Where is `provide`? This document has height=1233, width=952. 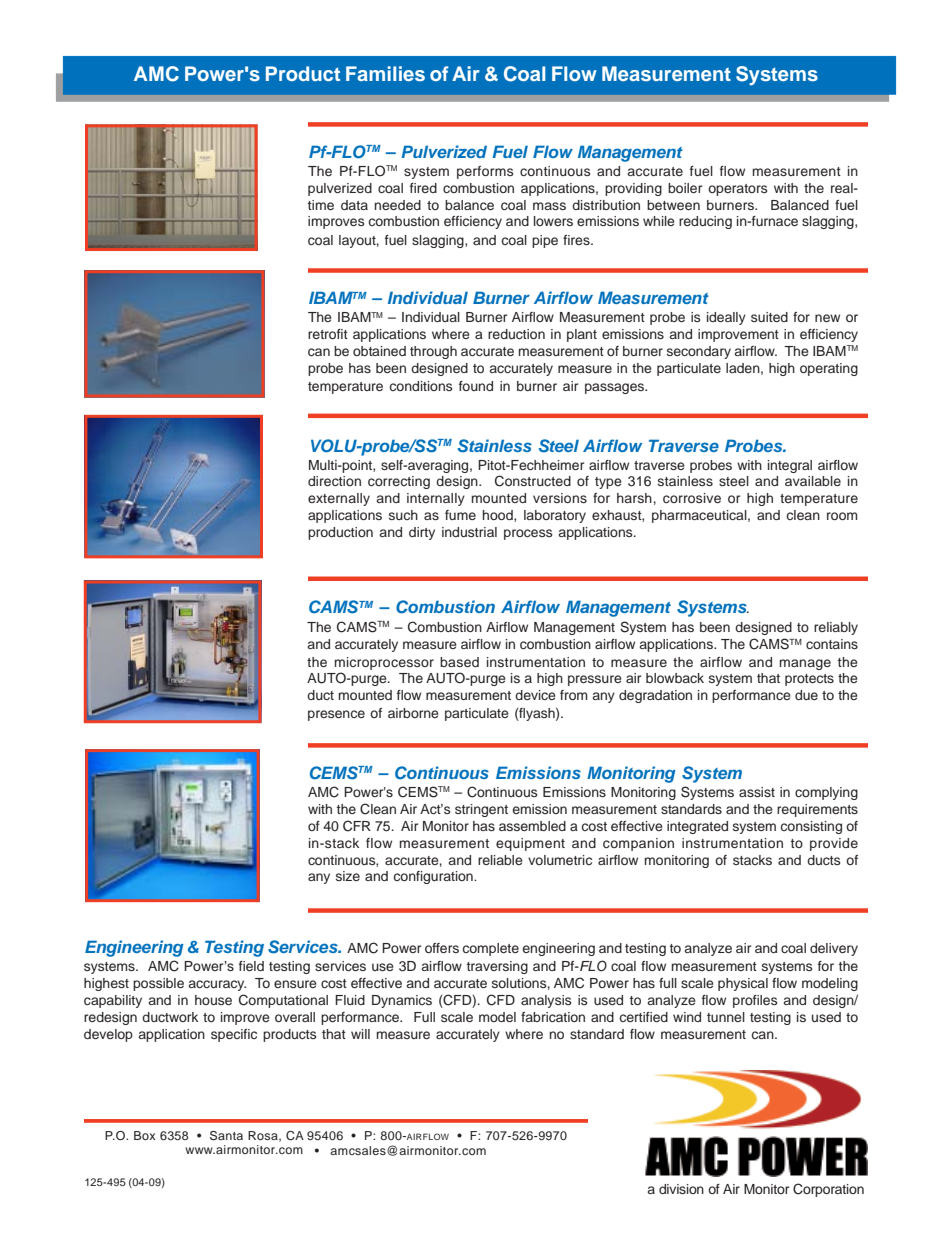
provide is located at coordinates (834, 844).
